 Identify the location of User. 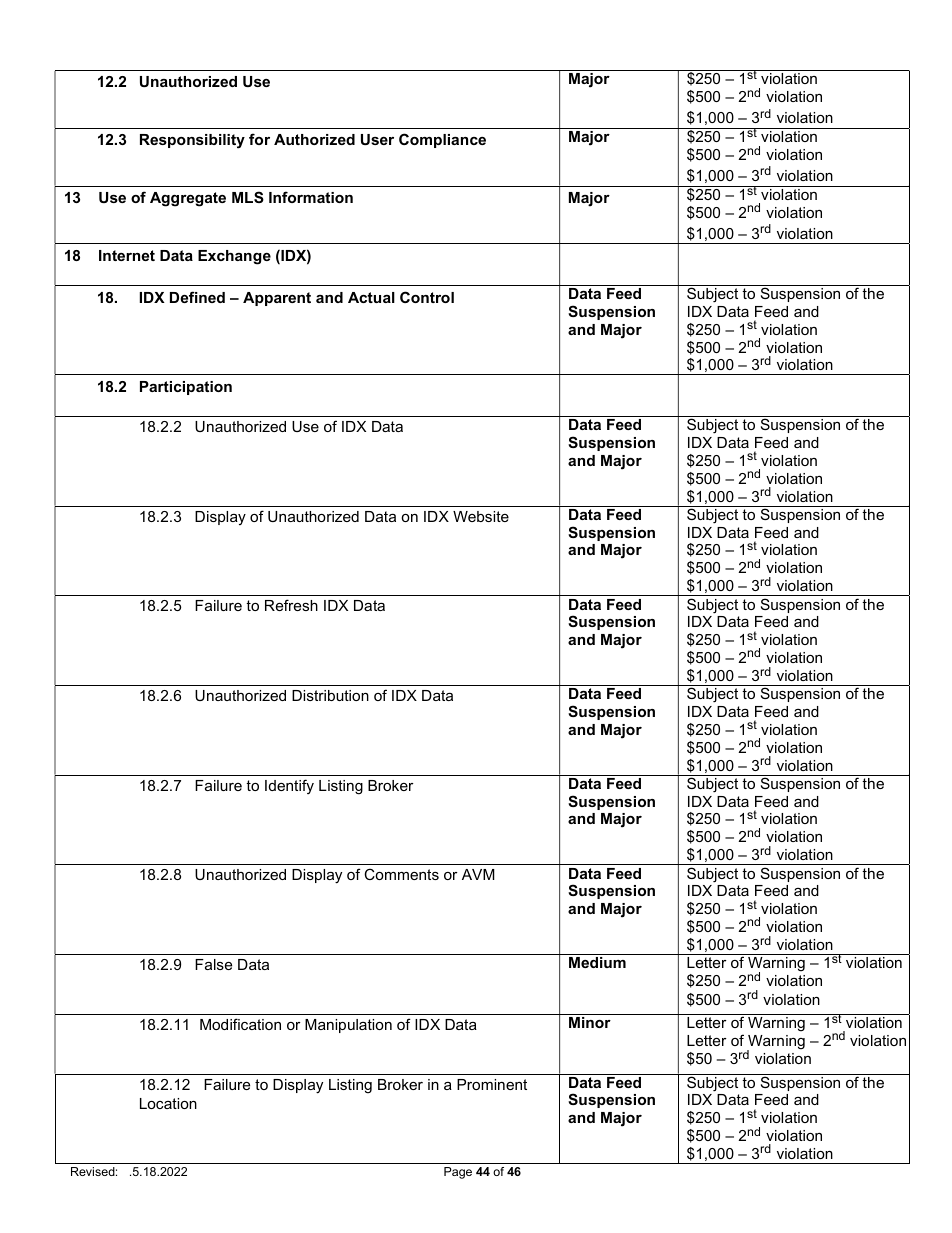
(377, 139).
